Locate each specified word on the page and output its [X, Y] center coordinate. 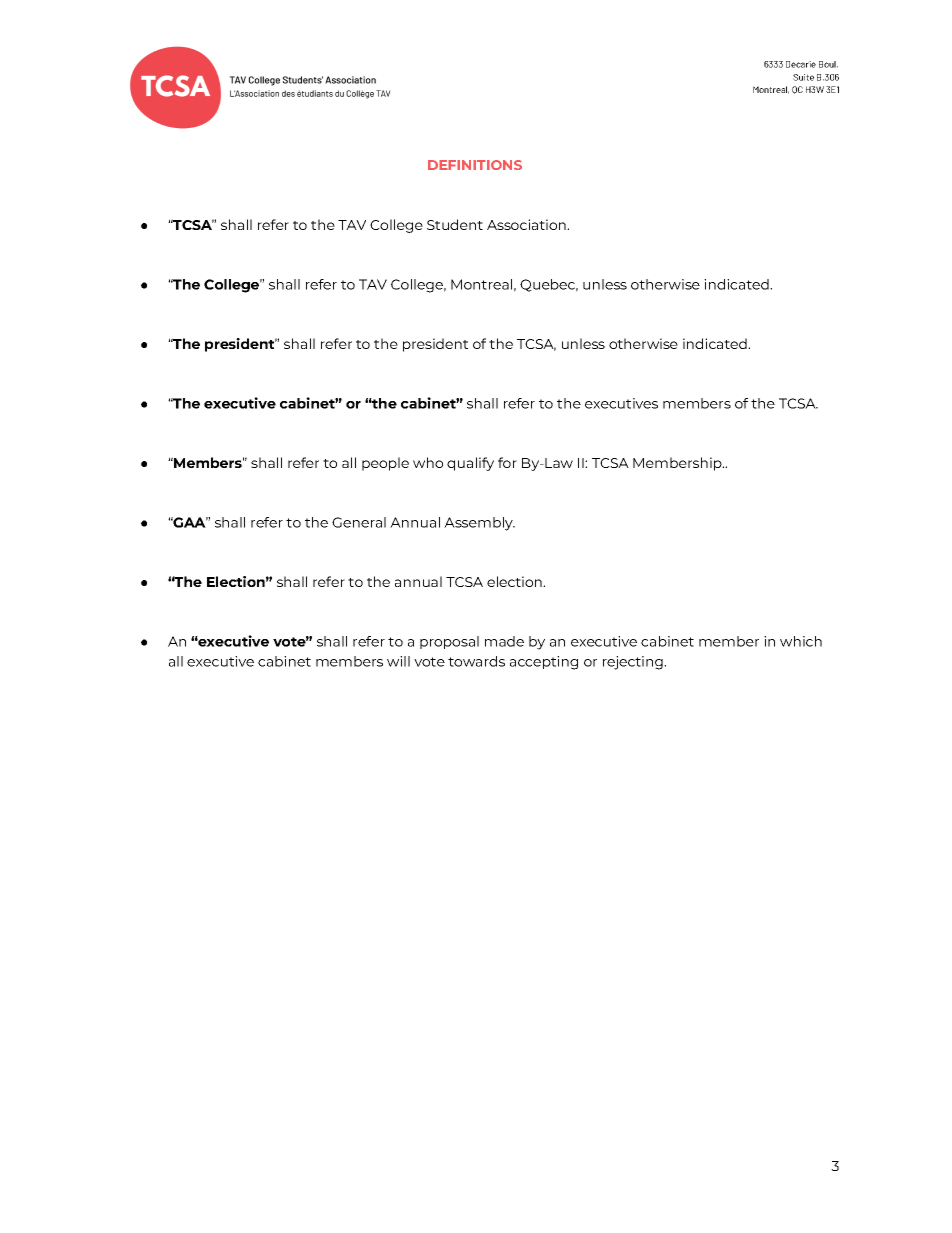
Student [455, 224]
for [507, 462]
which [801, 641]
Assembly [479, 524]
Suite [803, 77]
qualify [470, 464]
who [428, 462]
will [398, 661]
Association [528, 224]
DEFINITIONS [475, 165]
